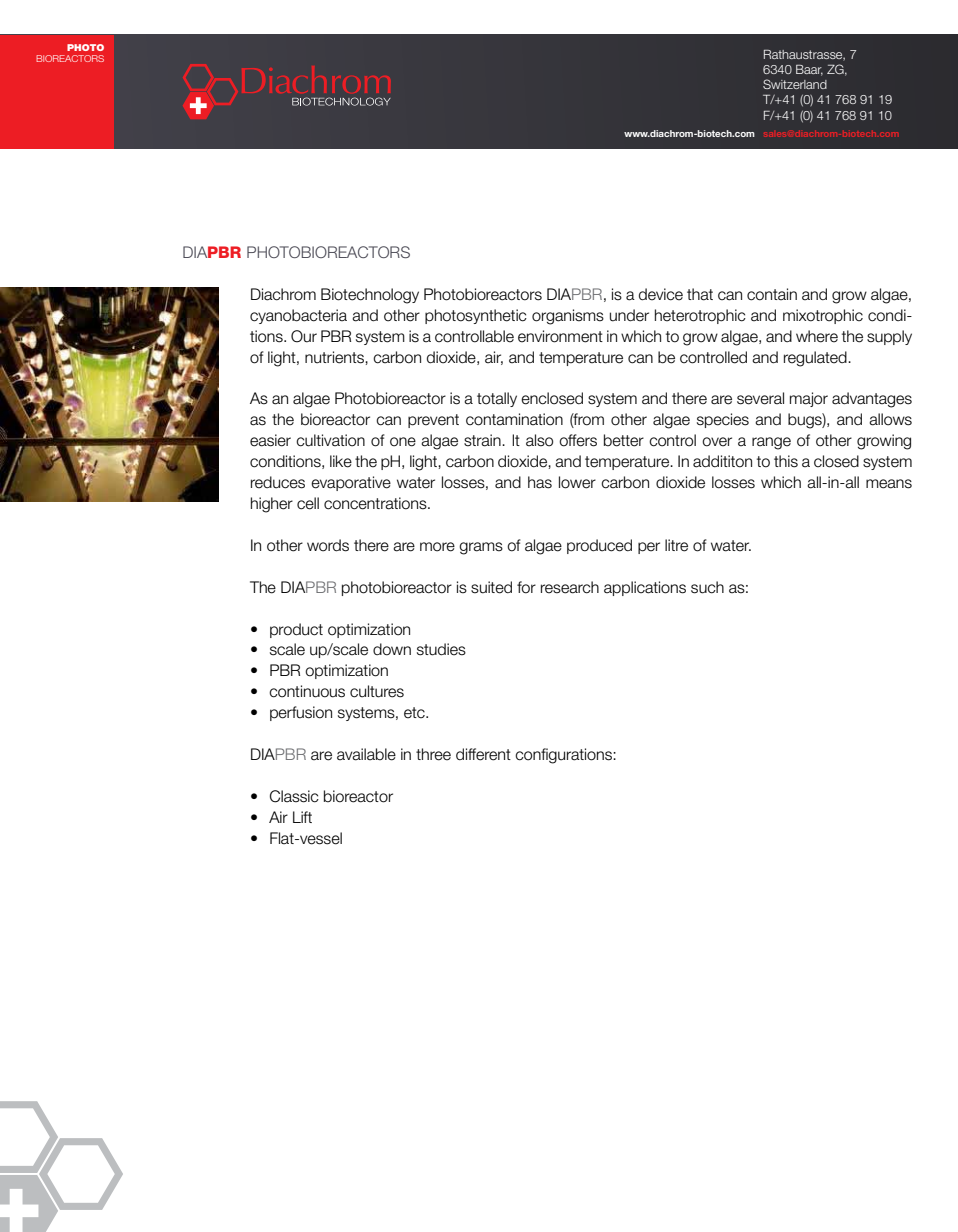 This screenshot has width=958, height=1232. What do you see at coordinates (707, 587) in the screenshot?
I see `such` at bounding box center [707, 587].
